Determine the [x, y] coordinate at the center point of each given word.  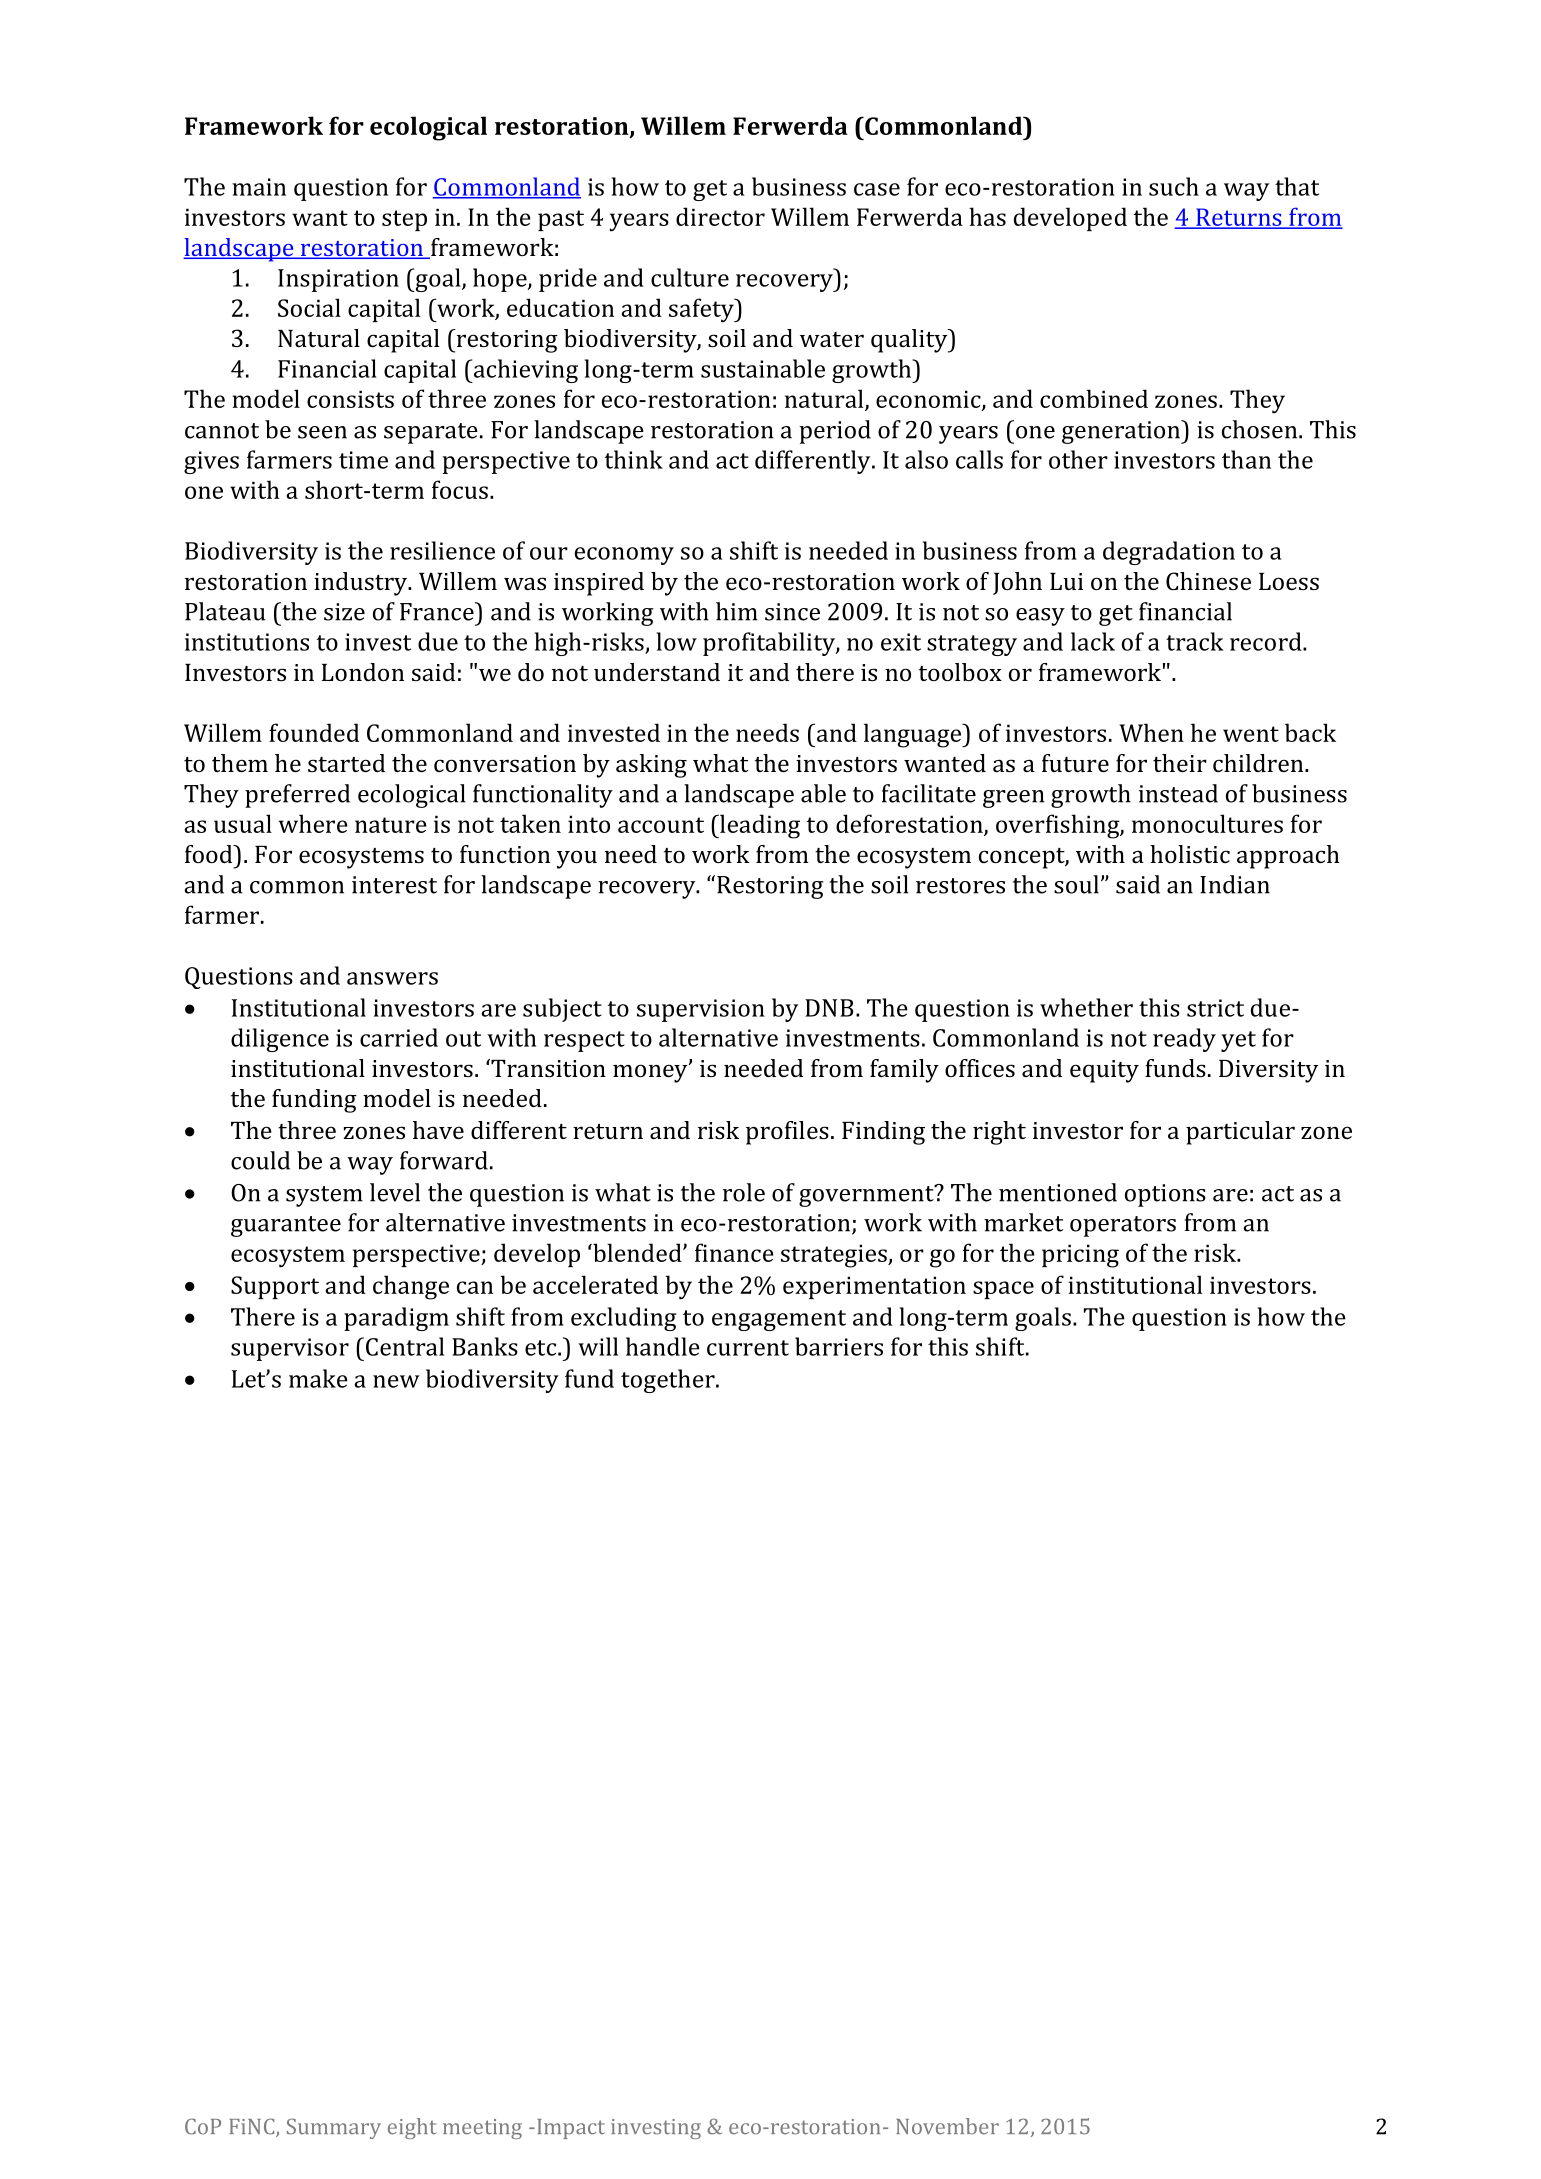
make [318, 1378]
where [313, 823]
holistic [1190, 854]
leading [759, 826]
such [1174, 186]
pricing [1080, 1256]
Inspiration [338, 280]
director [720, 216]
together [669, 1381]
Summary [334, 2128]
